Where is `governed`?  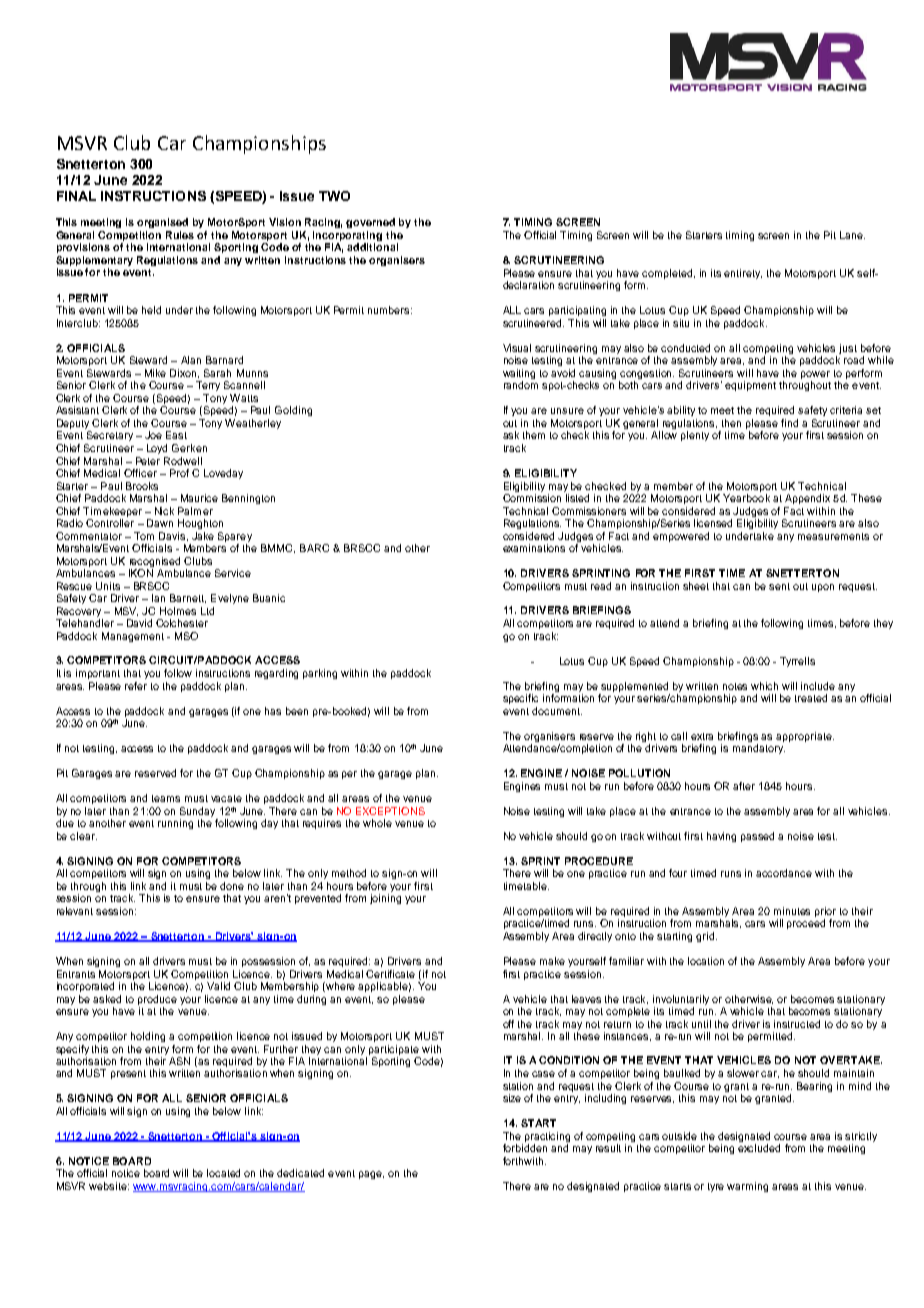
governed is located at coordinates (370, 223).
